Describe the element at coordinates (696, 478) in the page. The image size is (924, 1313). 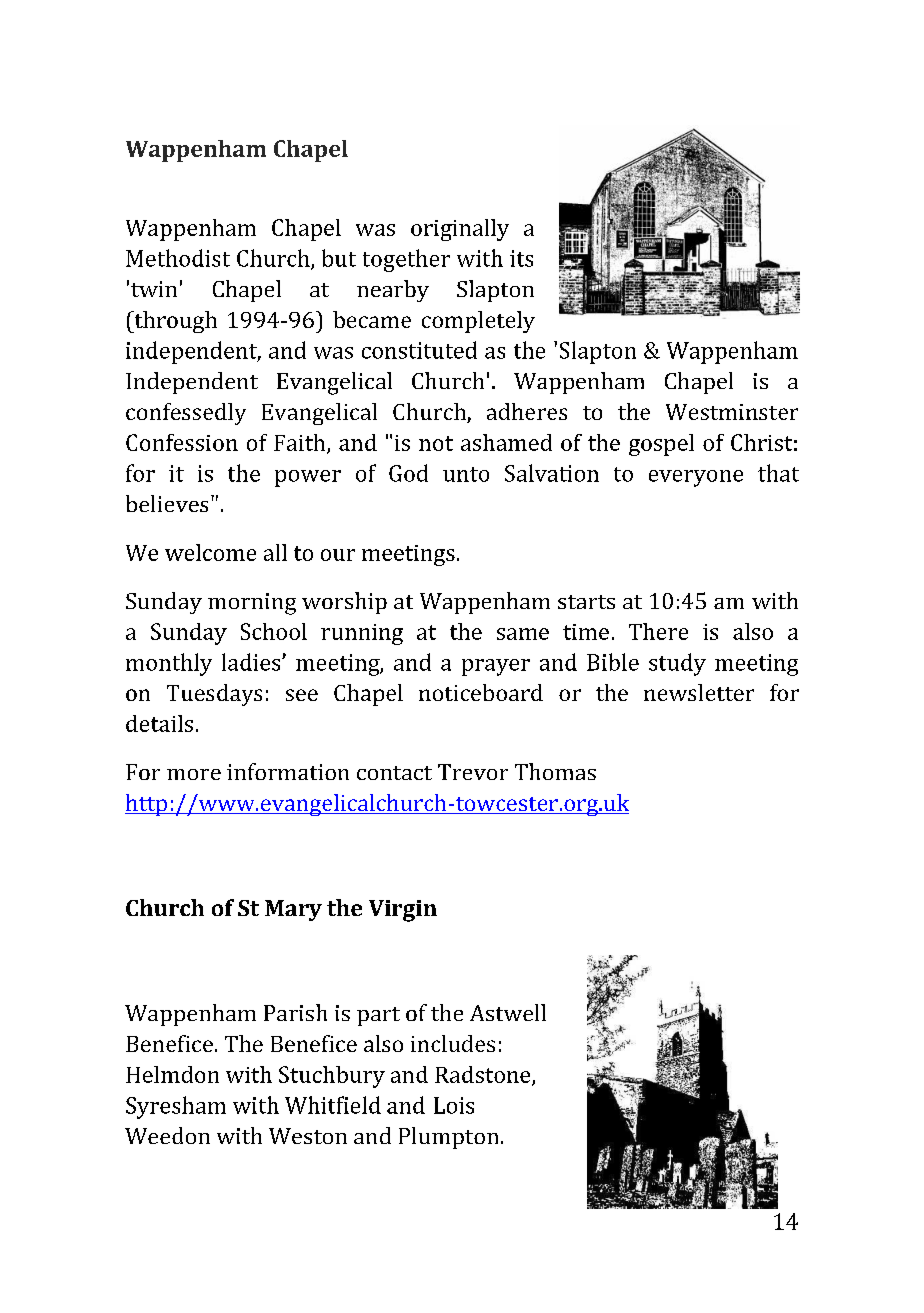
I see `everyone` at that location.
